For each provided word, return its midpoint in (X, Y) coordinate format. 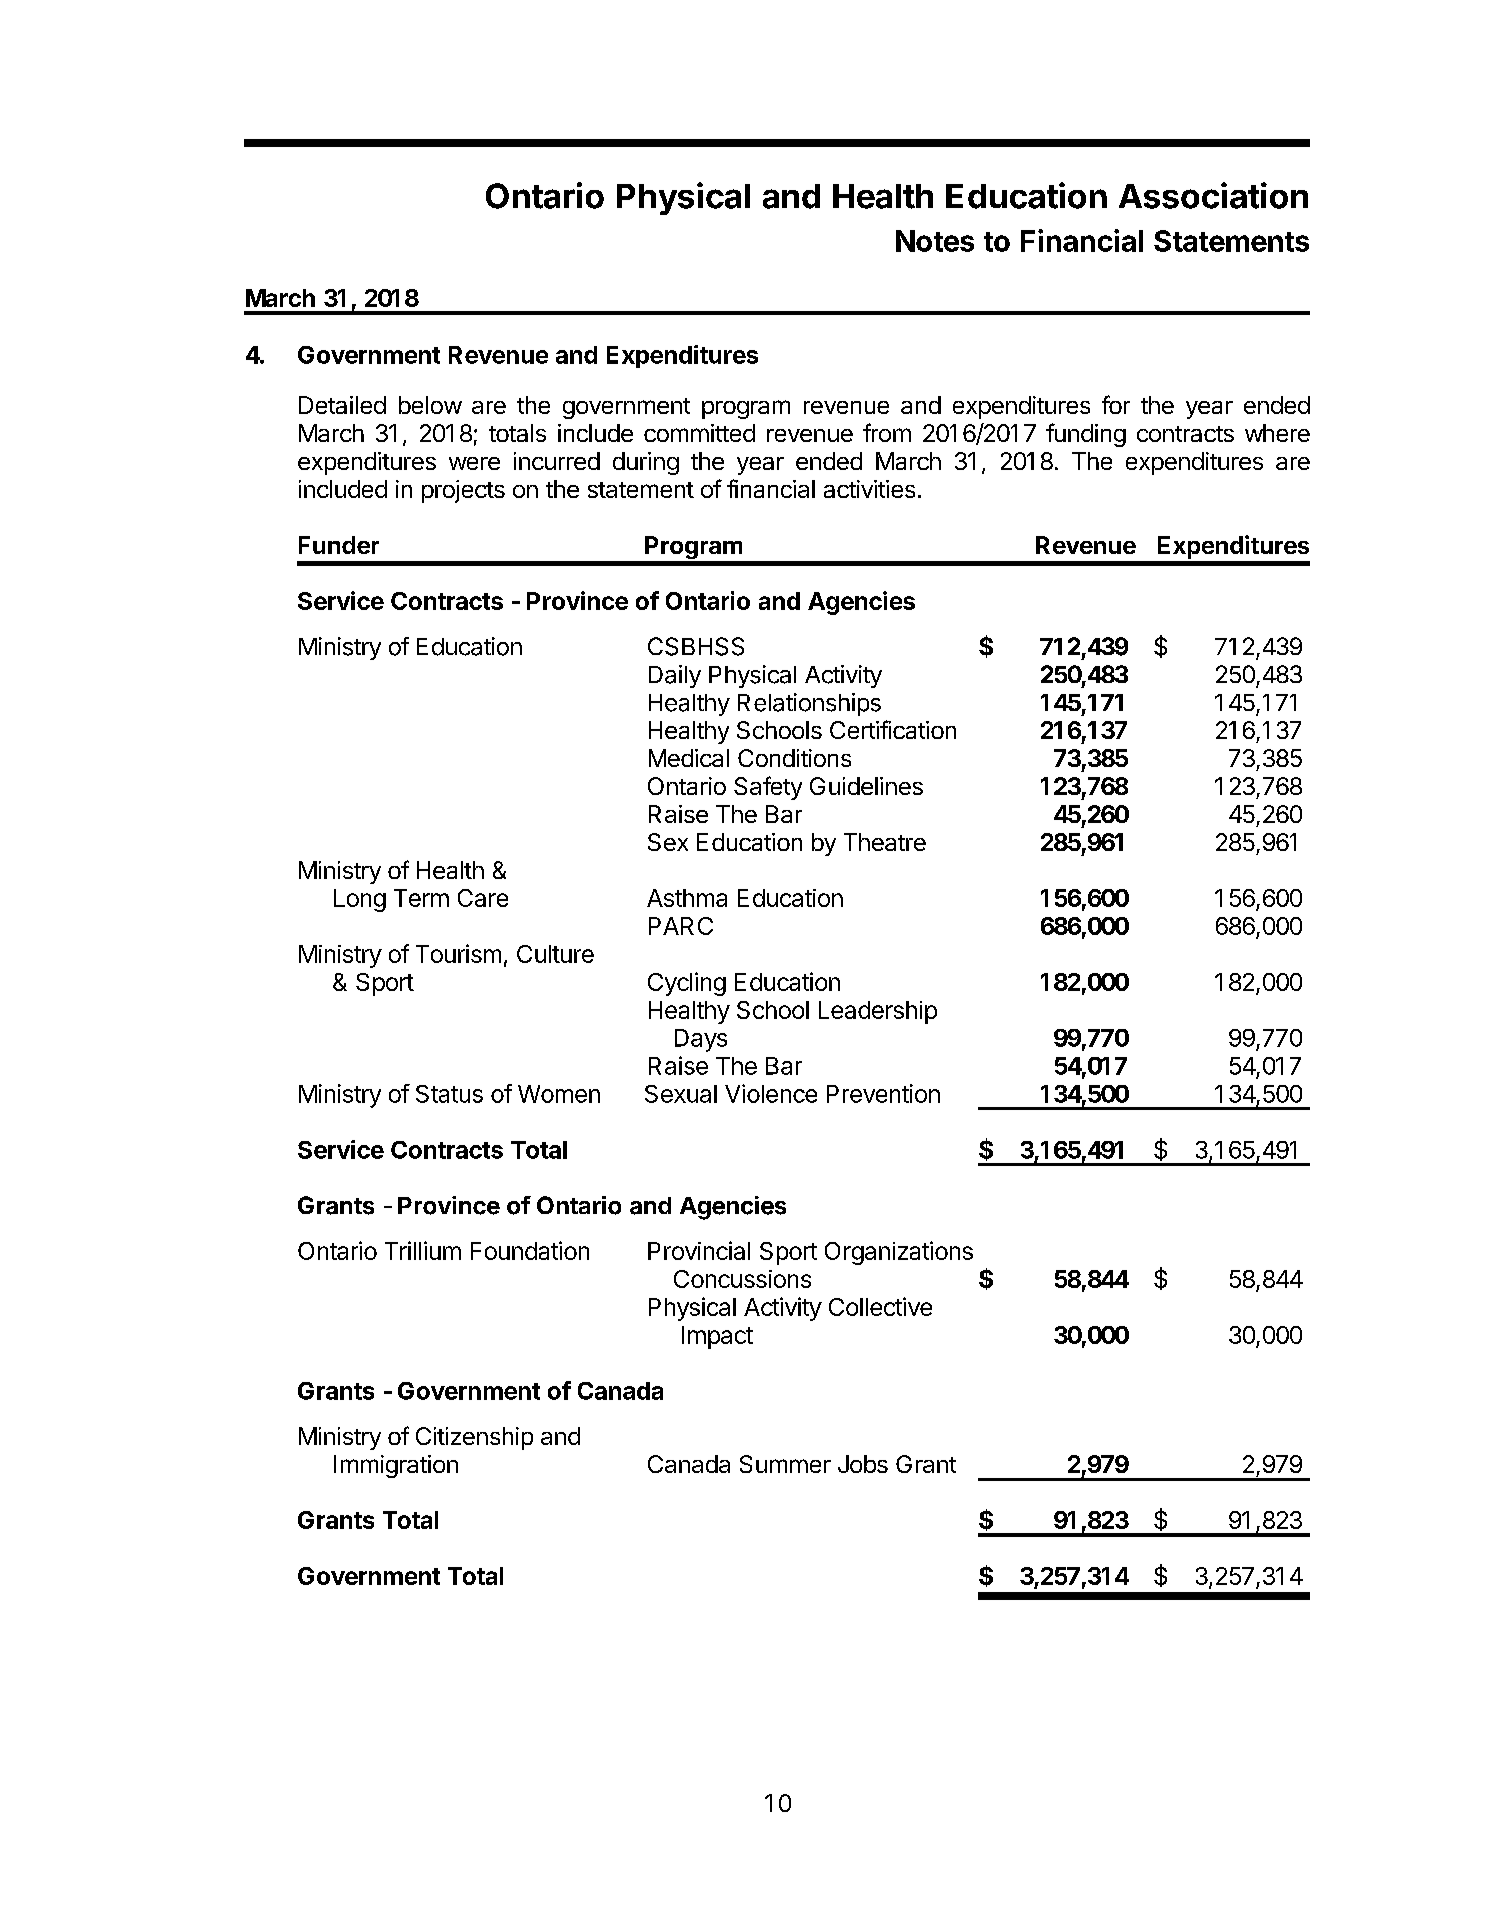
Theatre (885, 842)
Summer (785, 1464)
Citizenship (474, 1438)
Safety (768, 788)
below (430, 405)
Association (1213, 195)
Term (421, 898)
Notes (935, 241)
